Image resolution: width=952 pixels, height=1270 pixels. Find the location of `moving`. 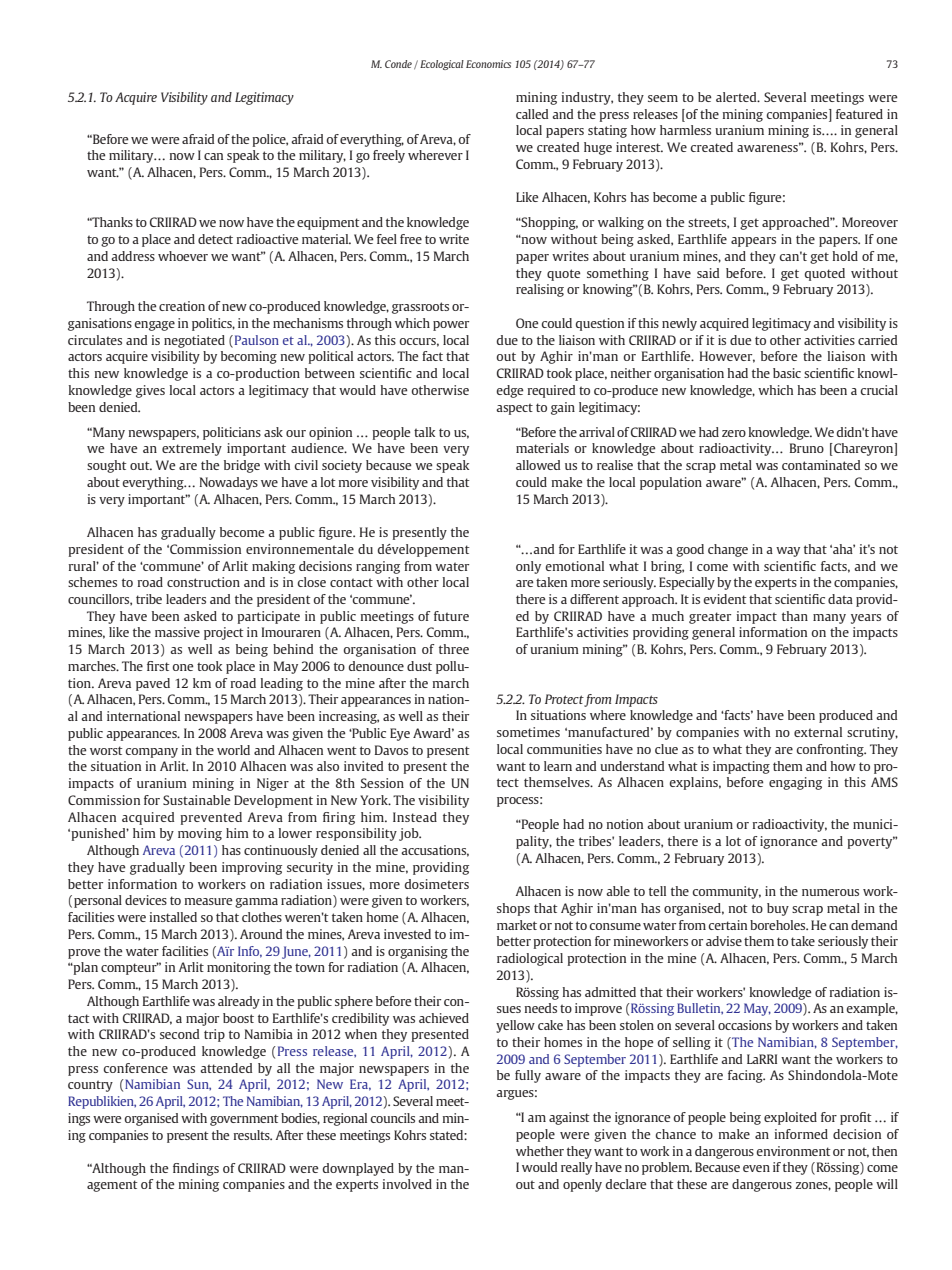

moving is located at coordinates (200, 834).
